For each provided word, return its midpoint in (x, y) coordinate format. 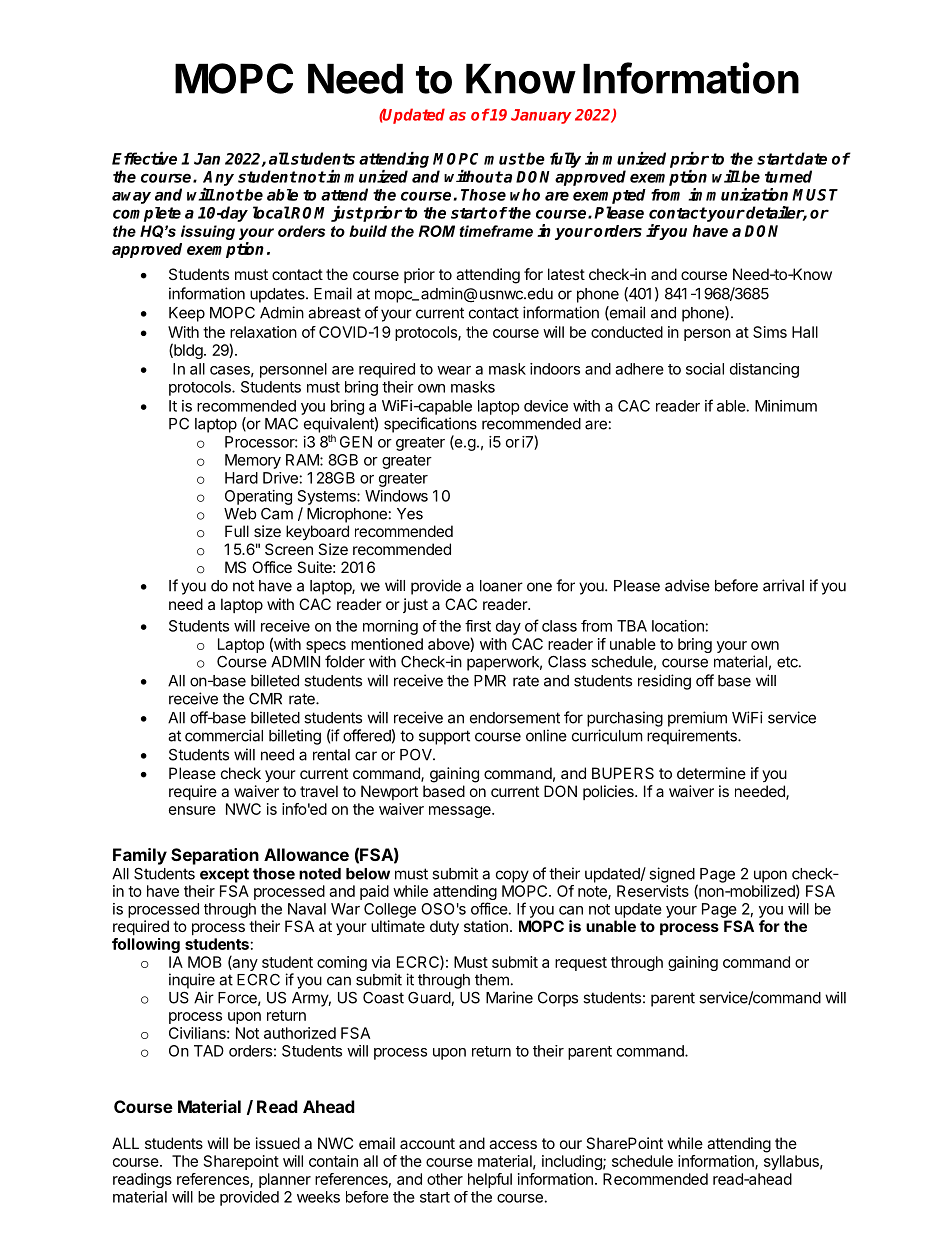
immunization (738, 194)
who (525, 194)
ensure (192, 810)
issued (278, 1143)
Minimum (786, 406)
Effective (144, 158)
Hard (241, 478)
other (445, 1179)
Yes (410, 514)
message (461, 812)
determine (711, 773)
